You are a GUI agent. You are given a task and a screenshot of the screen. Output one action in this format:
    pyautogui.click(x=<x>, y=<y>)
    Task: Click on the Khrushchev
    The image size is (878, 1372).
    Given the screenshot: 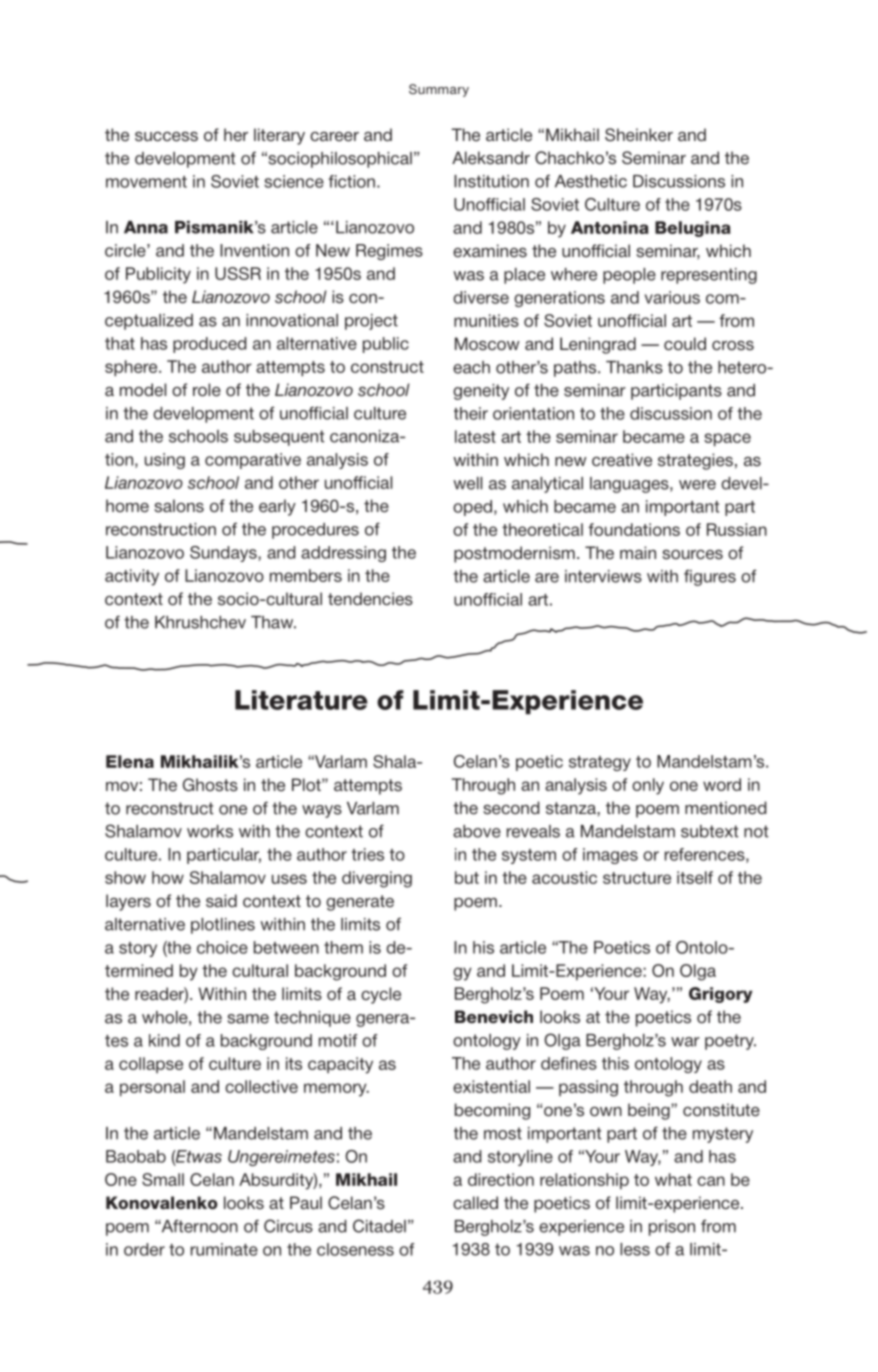 What is the action you would take?
    pyautogui.click(x=200, y=622)
